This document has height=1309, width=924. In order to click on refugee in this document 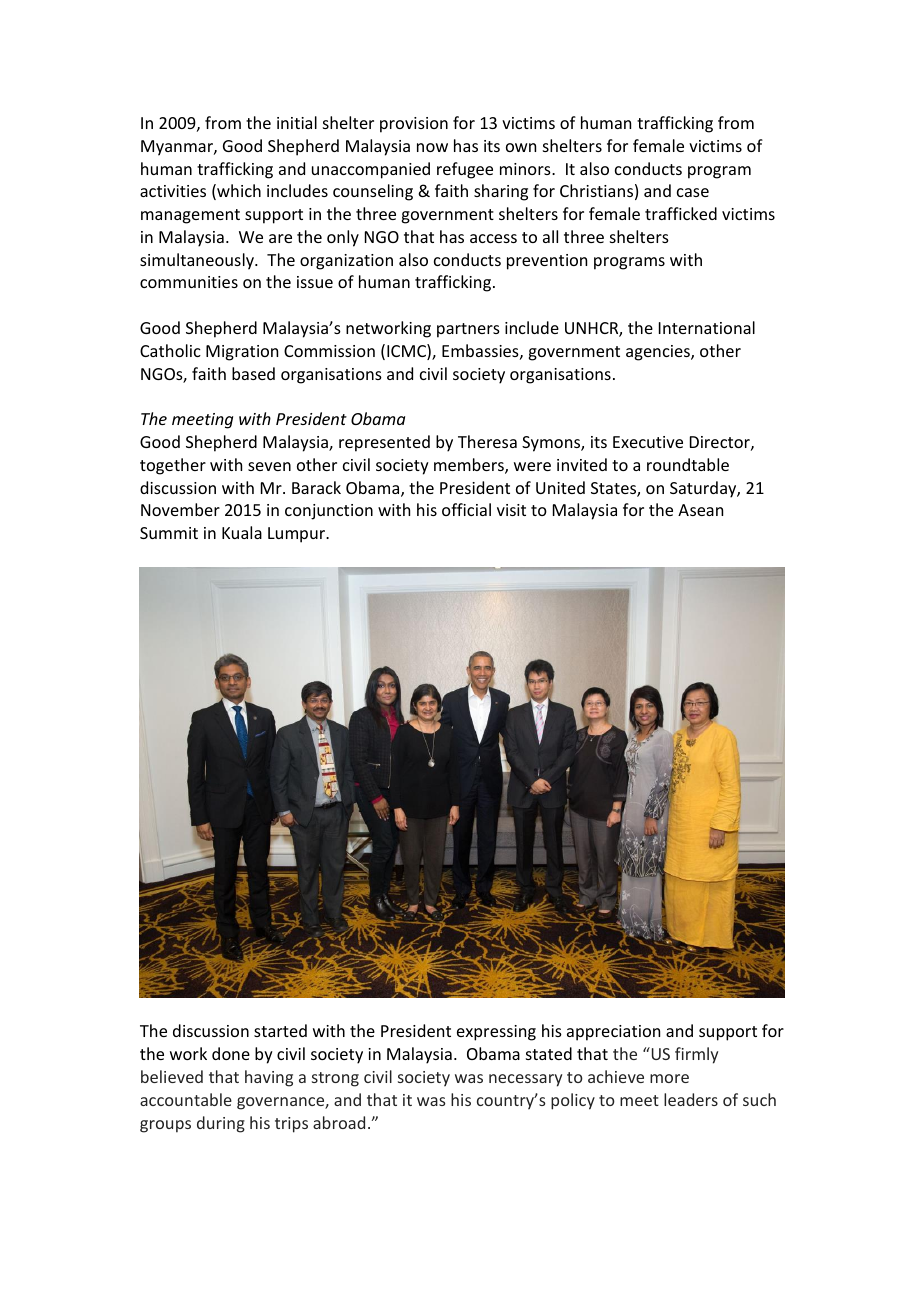, I will do `click(465, 170)`.
